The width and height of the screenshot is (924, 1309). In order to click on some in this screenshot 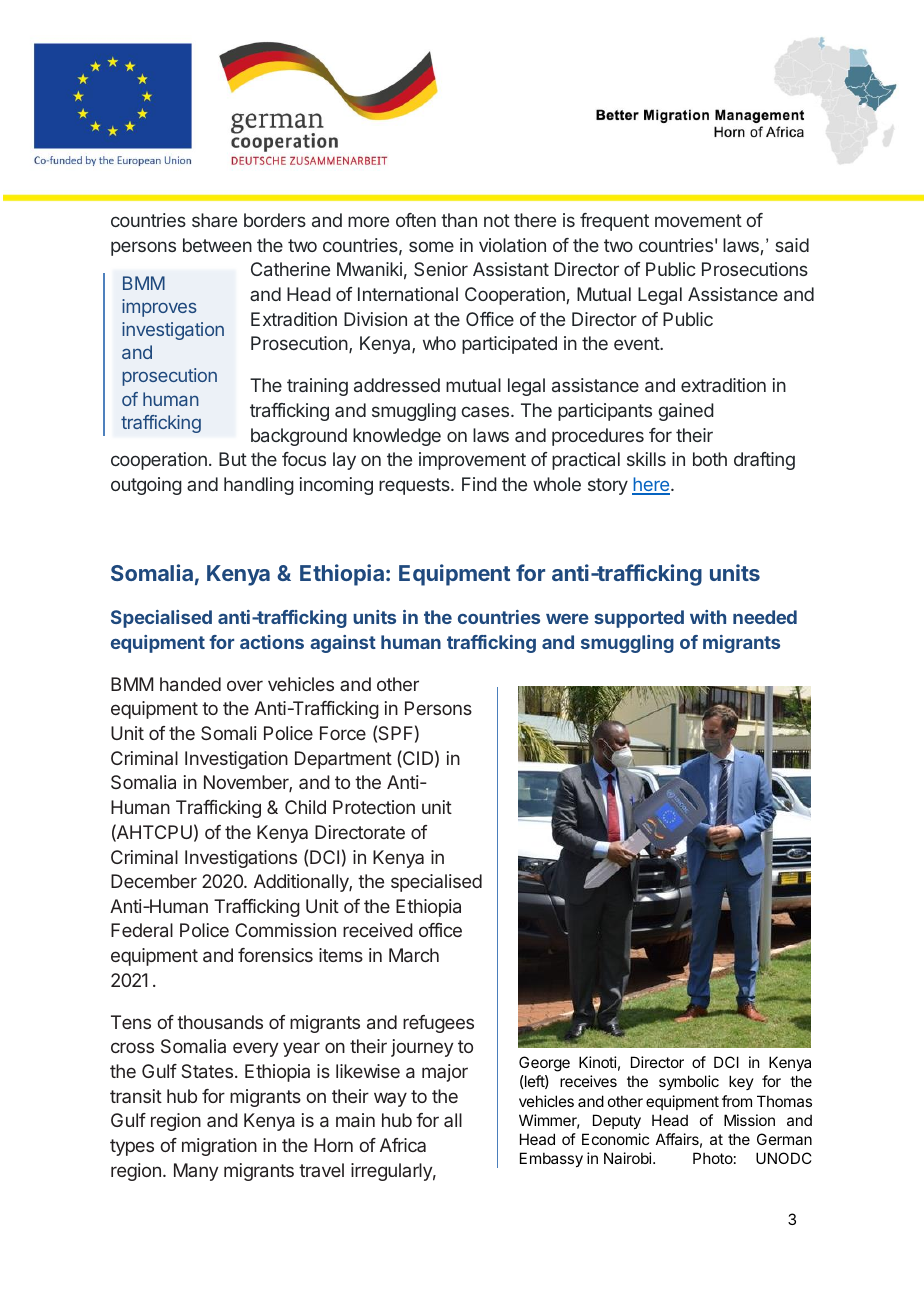, I will do `click(431, 246)`.
